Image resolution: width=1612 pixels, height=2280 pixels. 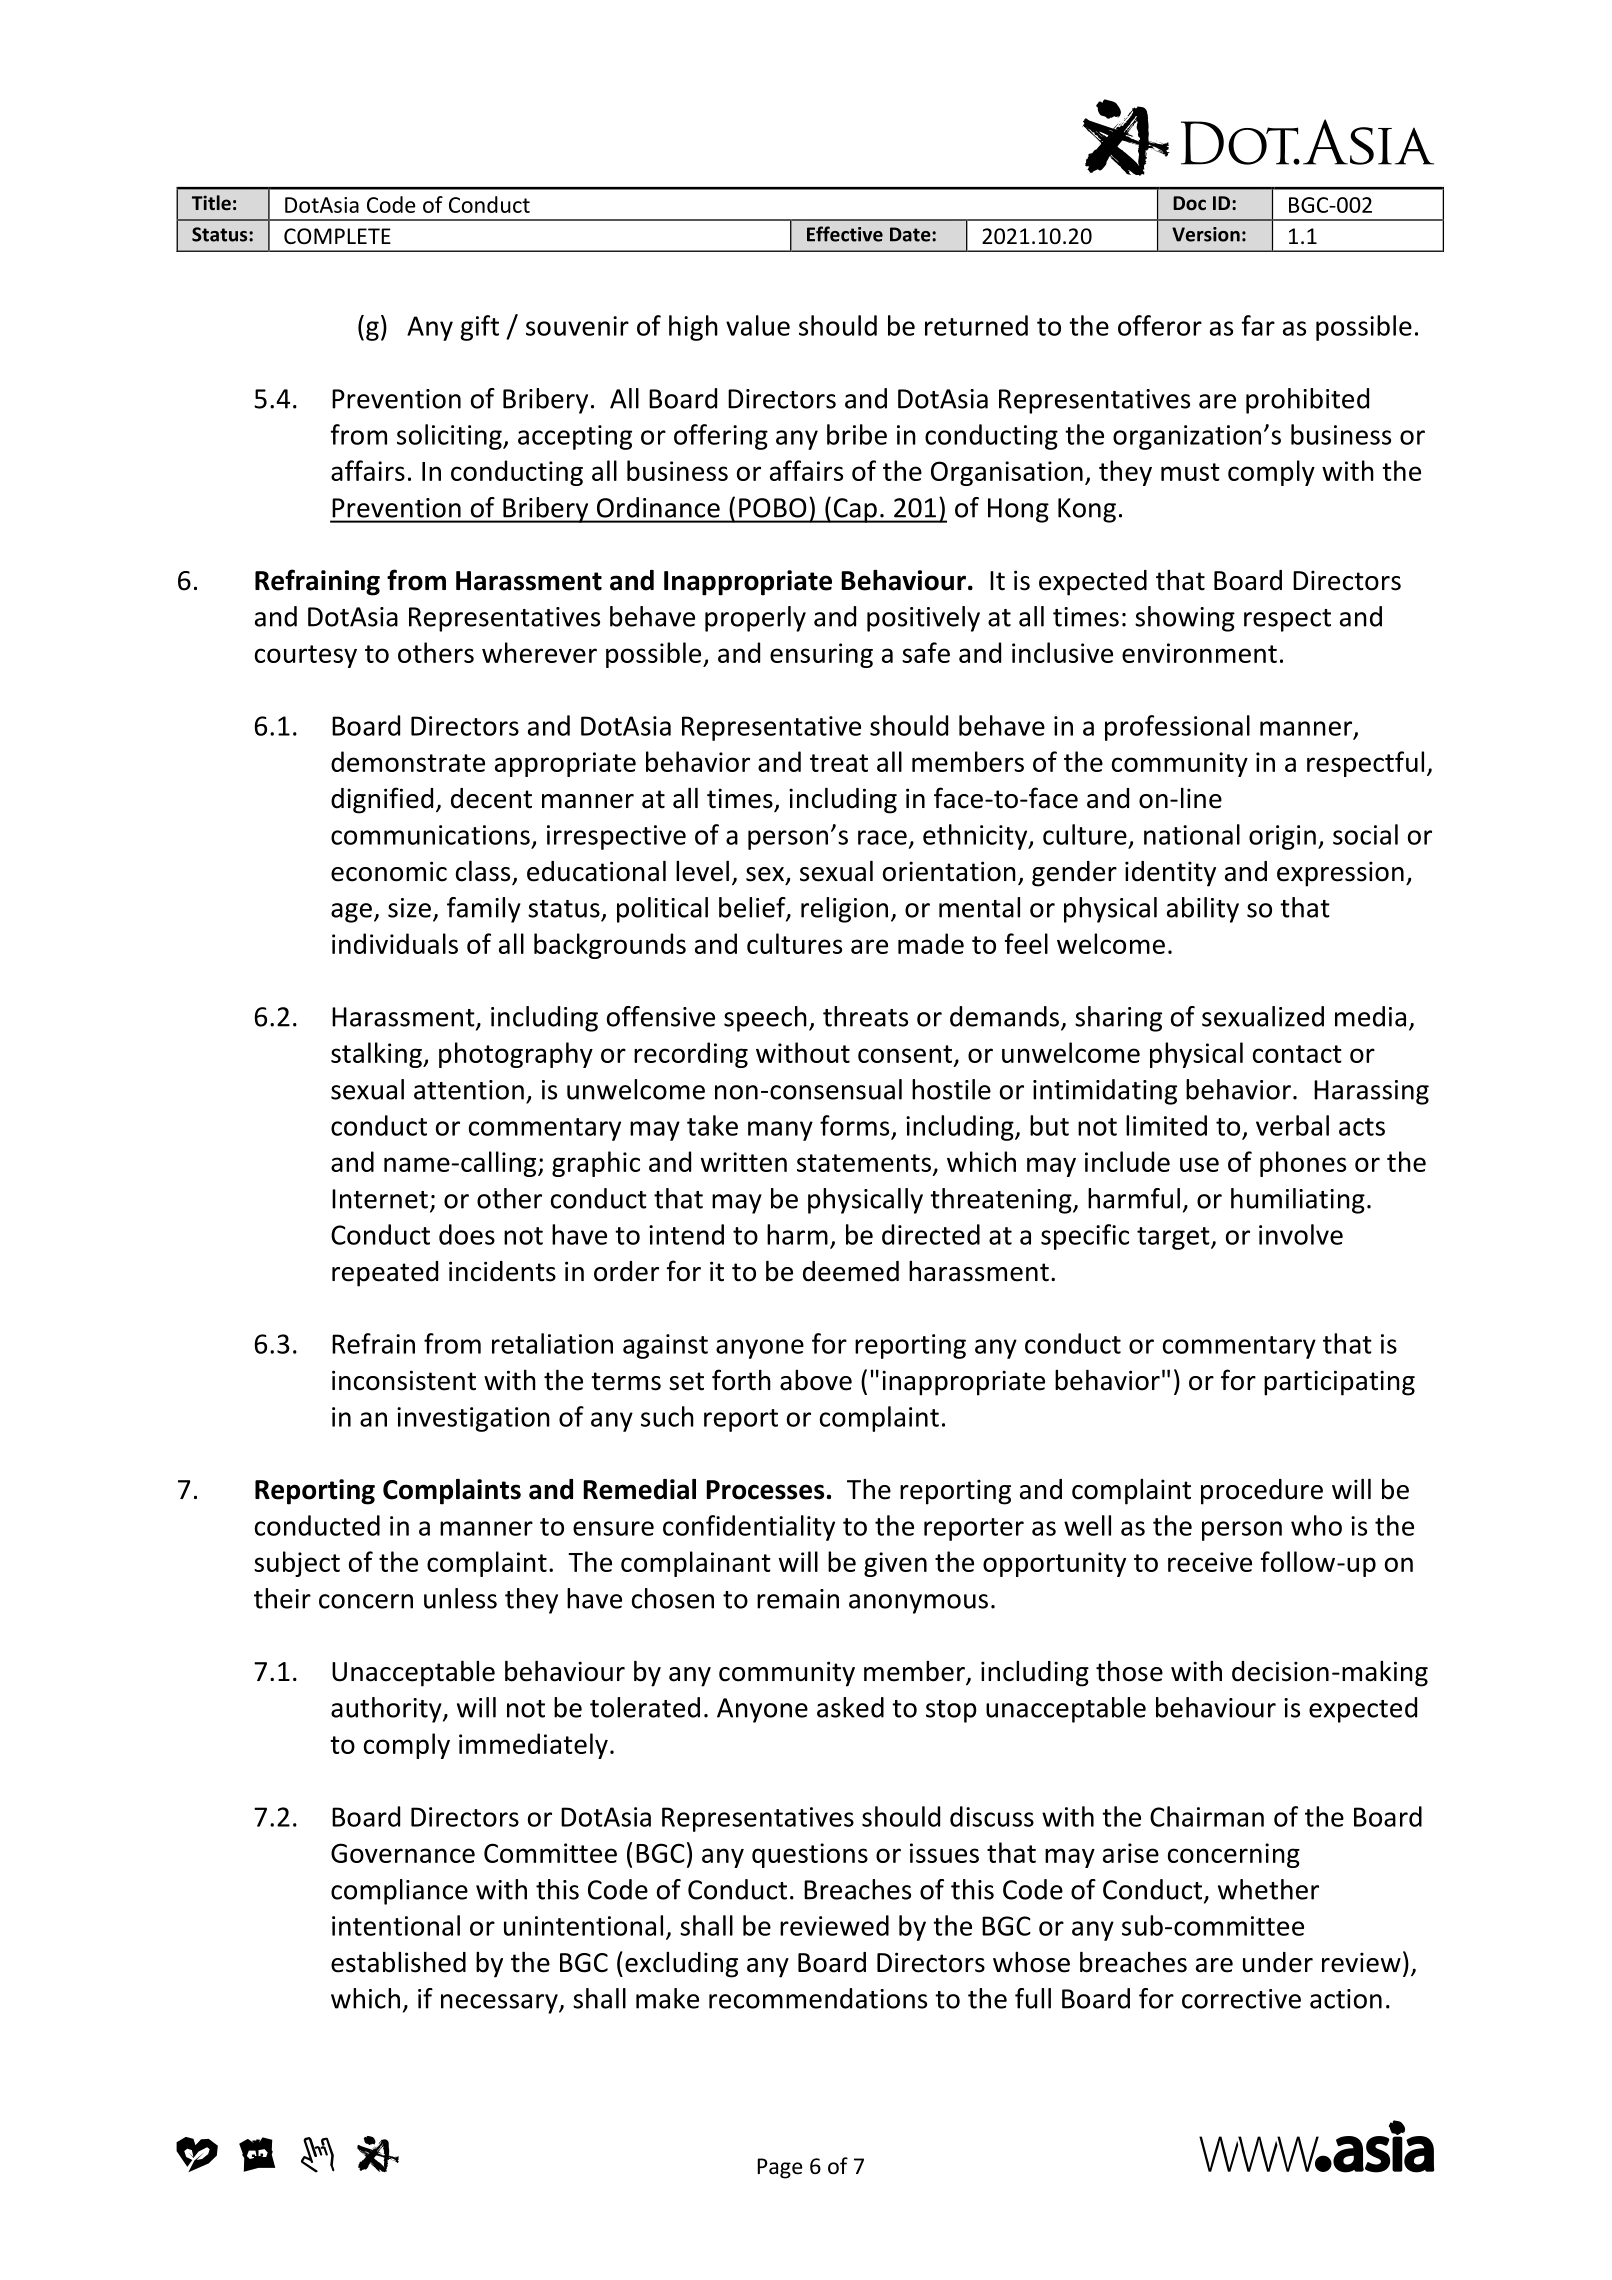 I want to click on Processes, so click(x=765, y=1490).
